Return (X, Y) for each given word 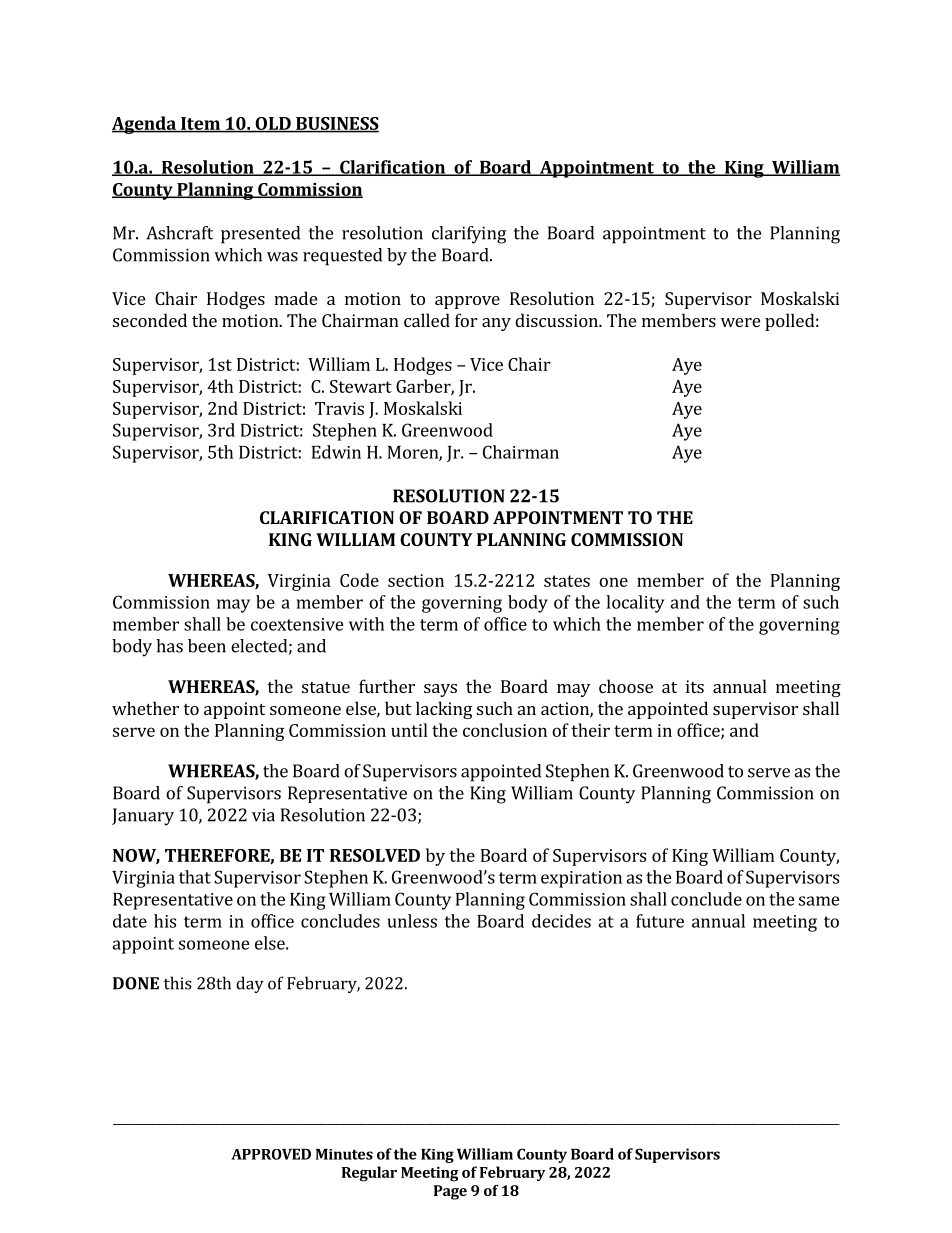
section (416, 580)
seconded (150, 320)
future (660, 921)
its (695, 686)
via (263, 815)
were (740, 322)
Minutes (344, 1154)
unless (412, 921)
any (496, 324)
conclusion (505, 730)
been (207, 646)
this (178, 983)
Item (200, 124)
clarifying (469, 235)
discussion (557, 320)
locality (635, 604)
